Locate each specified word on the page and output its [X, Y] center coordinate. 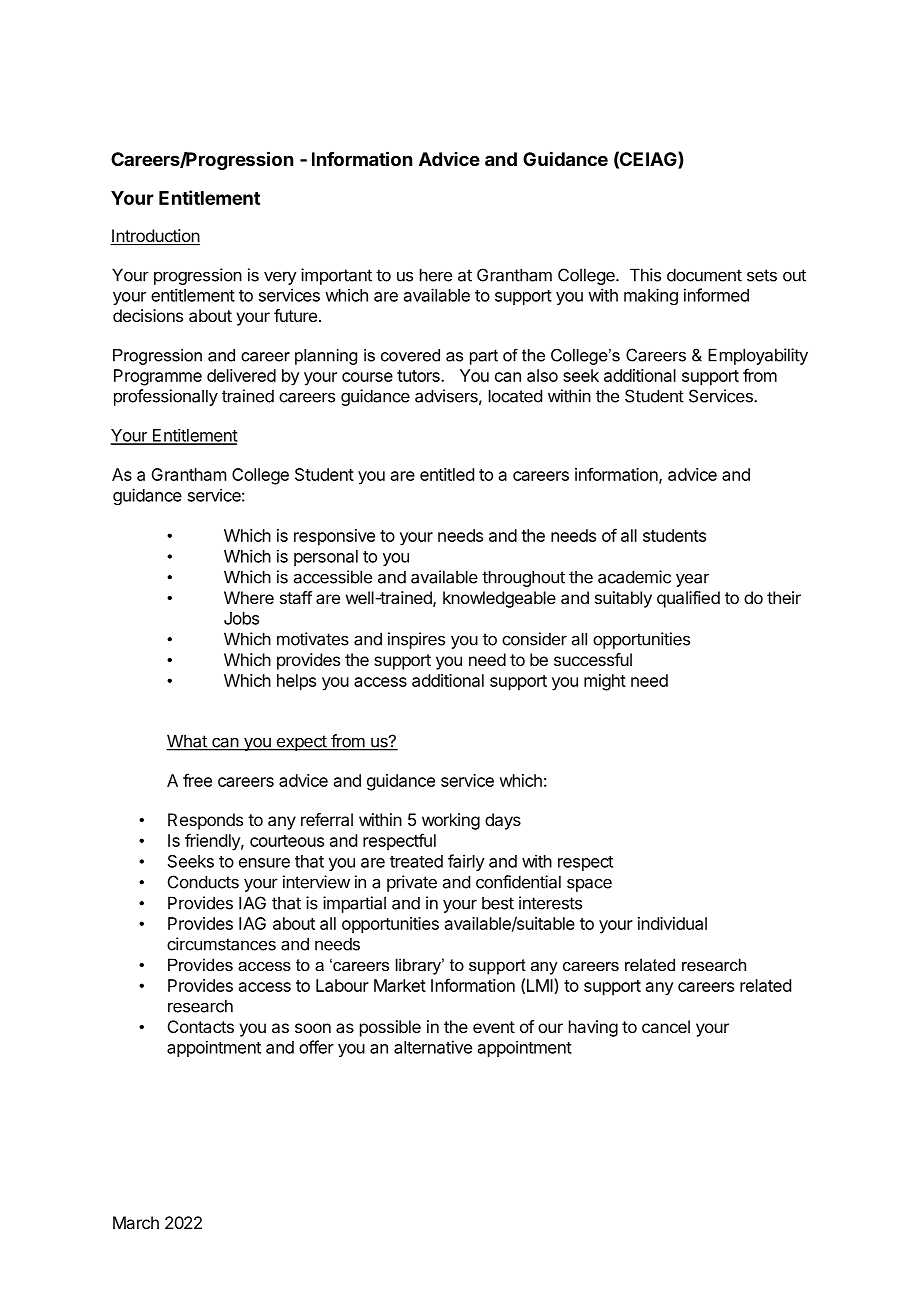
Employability [758, 356]
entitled [447, 474]
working [451, 821]
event [494, 1027]
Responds [205, 821]
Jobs [241, 618]
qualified [688, 599]
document [704, 275]
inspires [416, 640]
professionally [166, 397]
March [136, 1222]
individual [672, 923]
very [280, 278]
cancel [666, 1026]
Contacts [201, 1026]
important [336, 276]
